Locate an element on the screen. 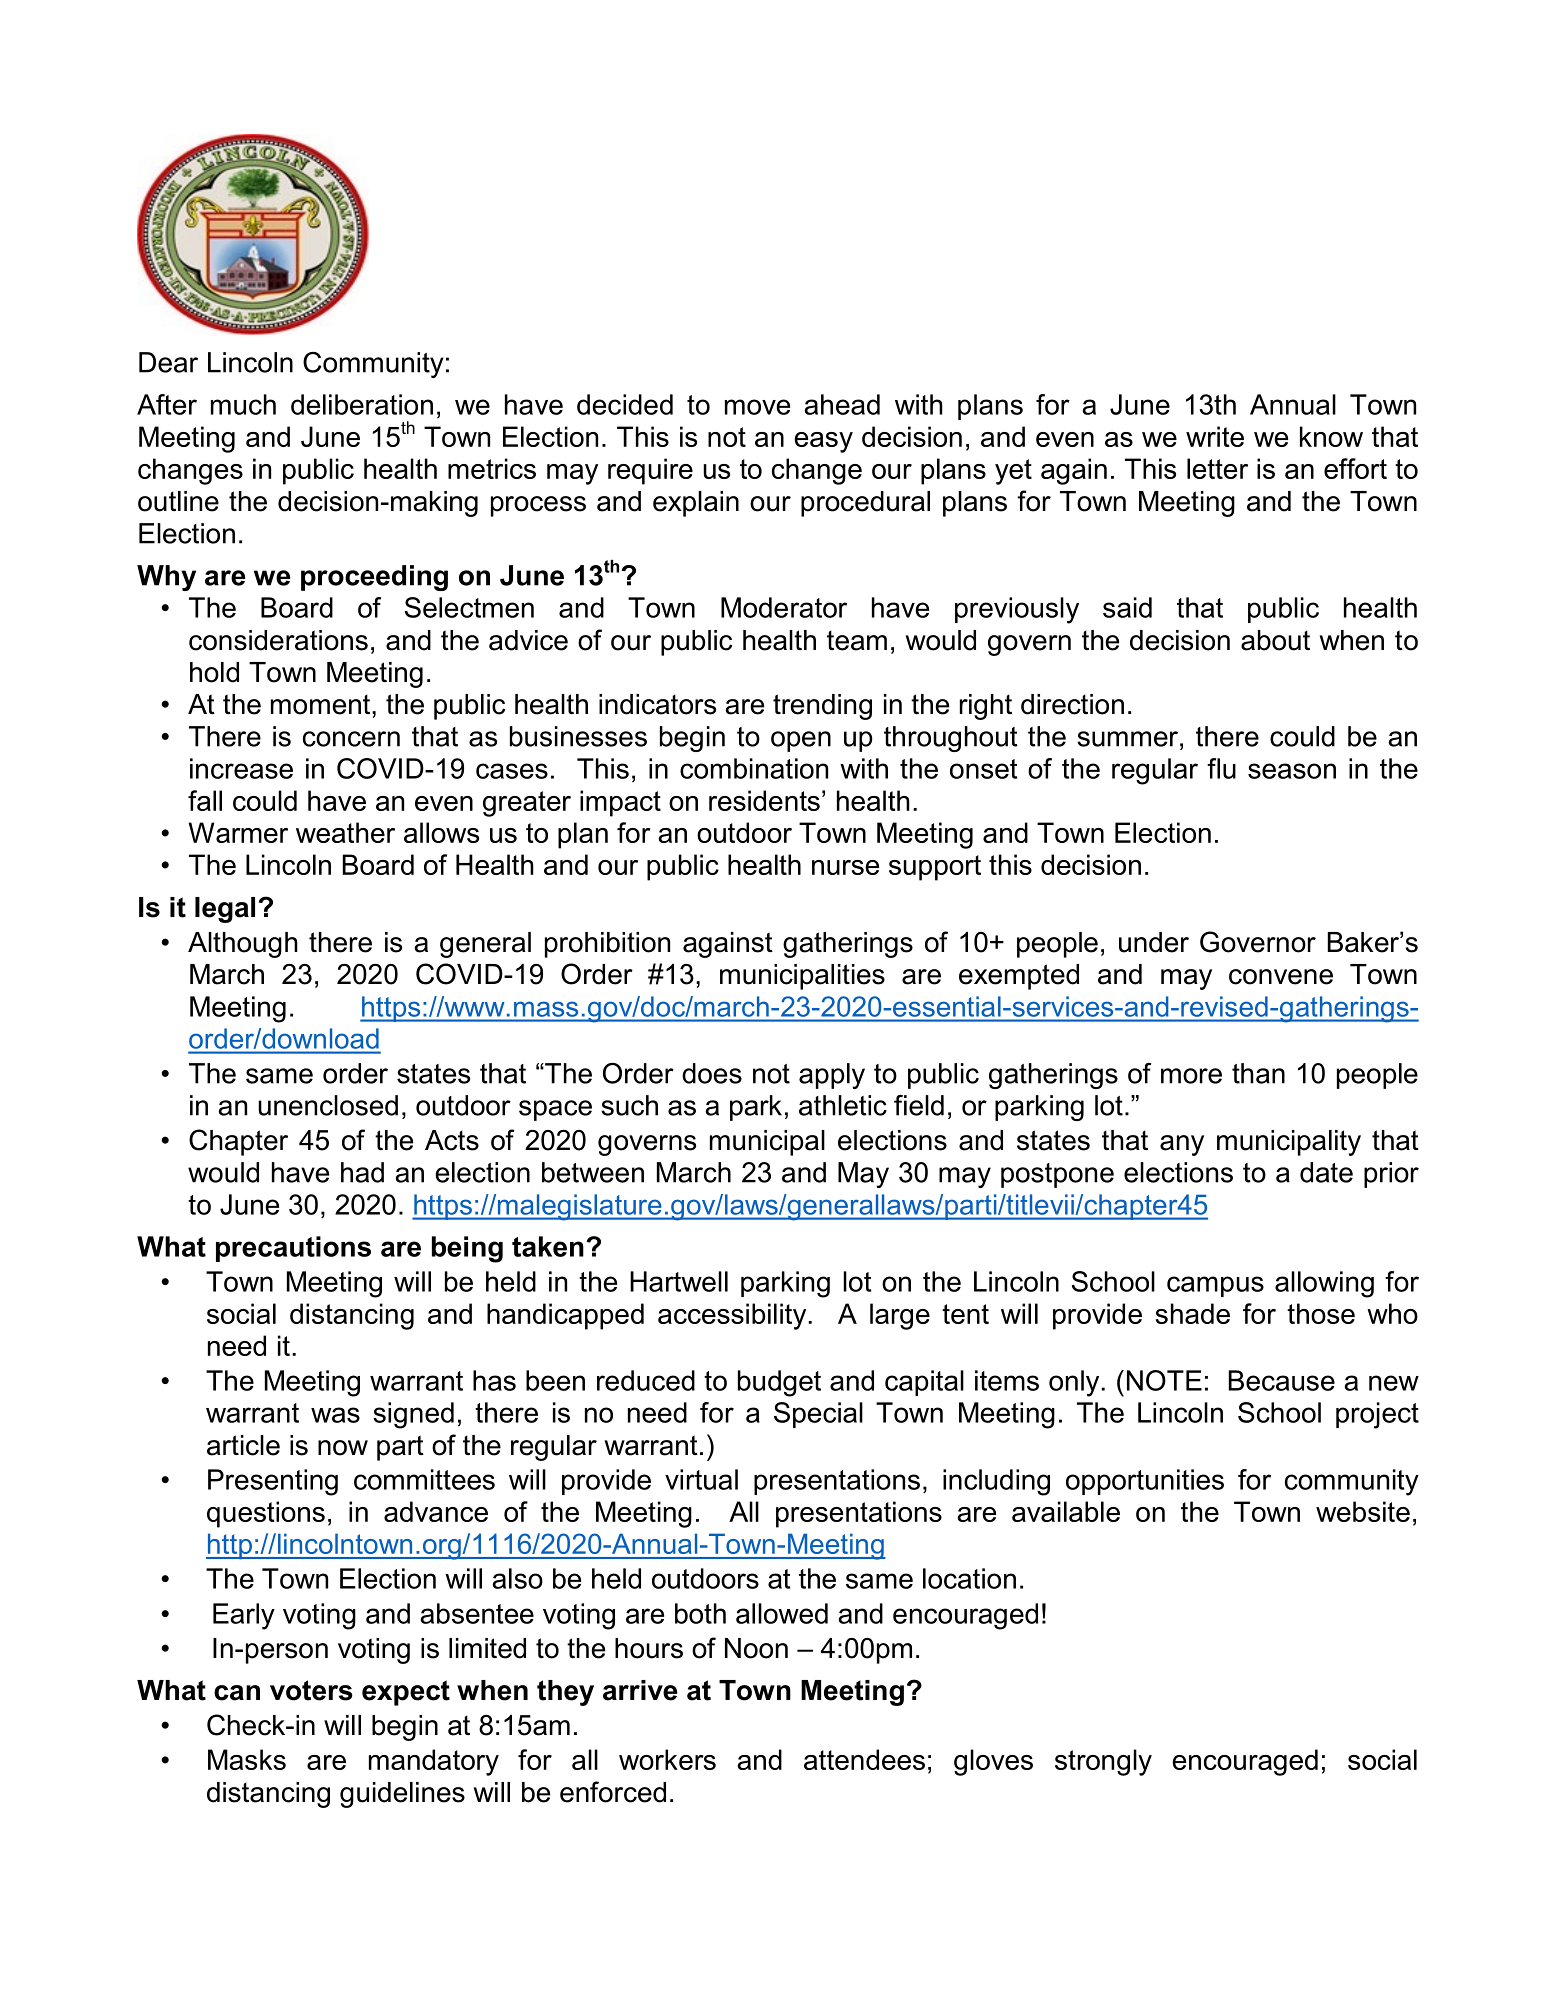  weather is located at coordinates (345, 832).
